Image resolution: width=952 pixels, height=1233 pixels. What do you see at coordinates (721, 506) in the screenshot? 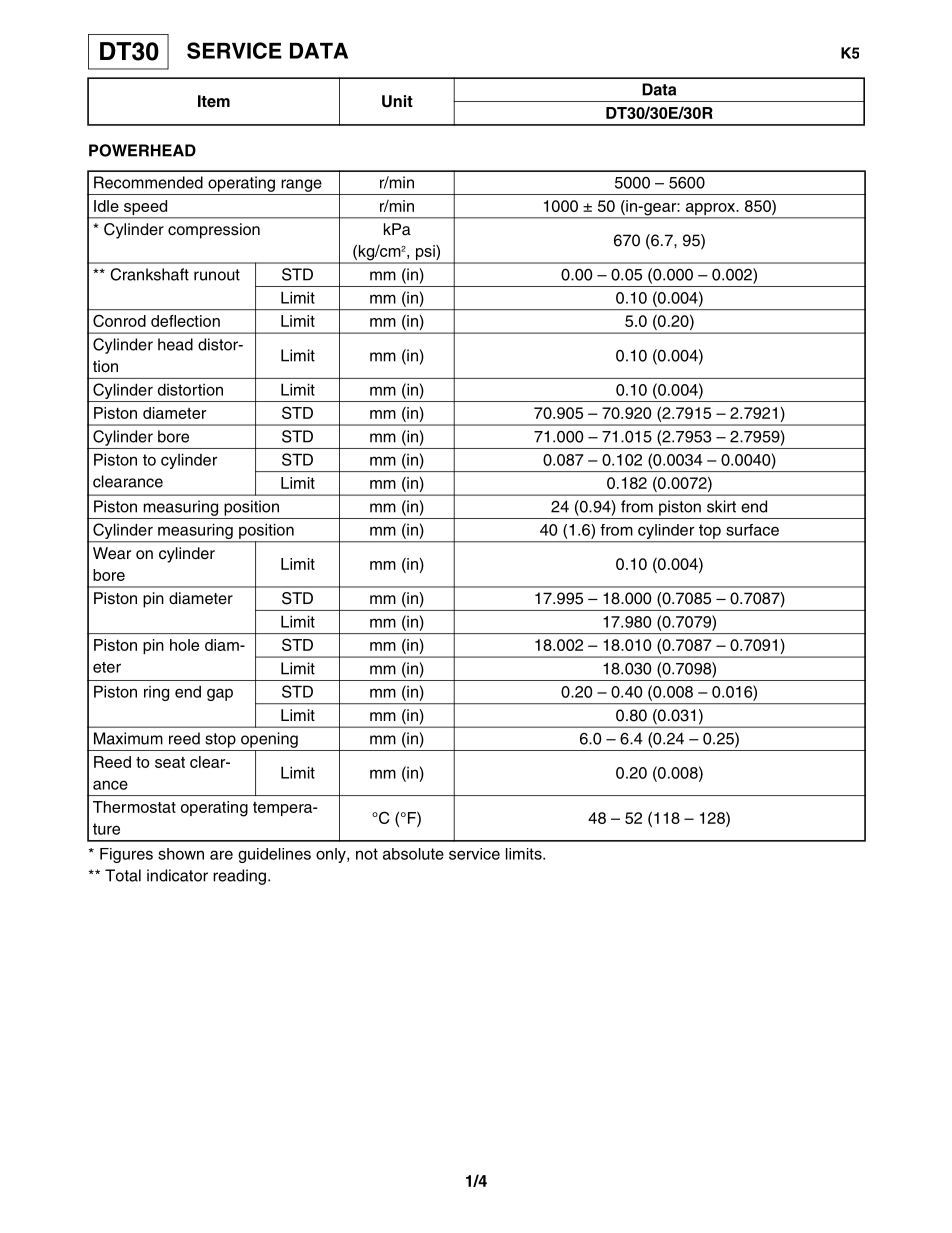
I see `skirt` at bounding box center [721, 506].
